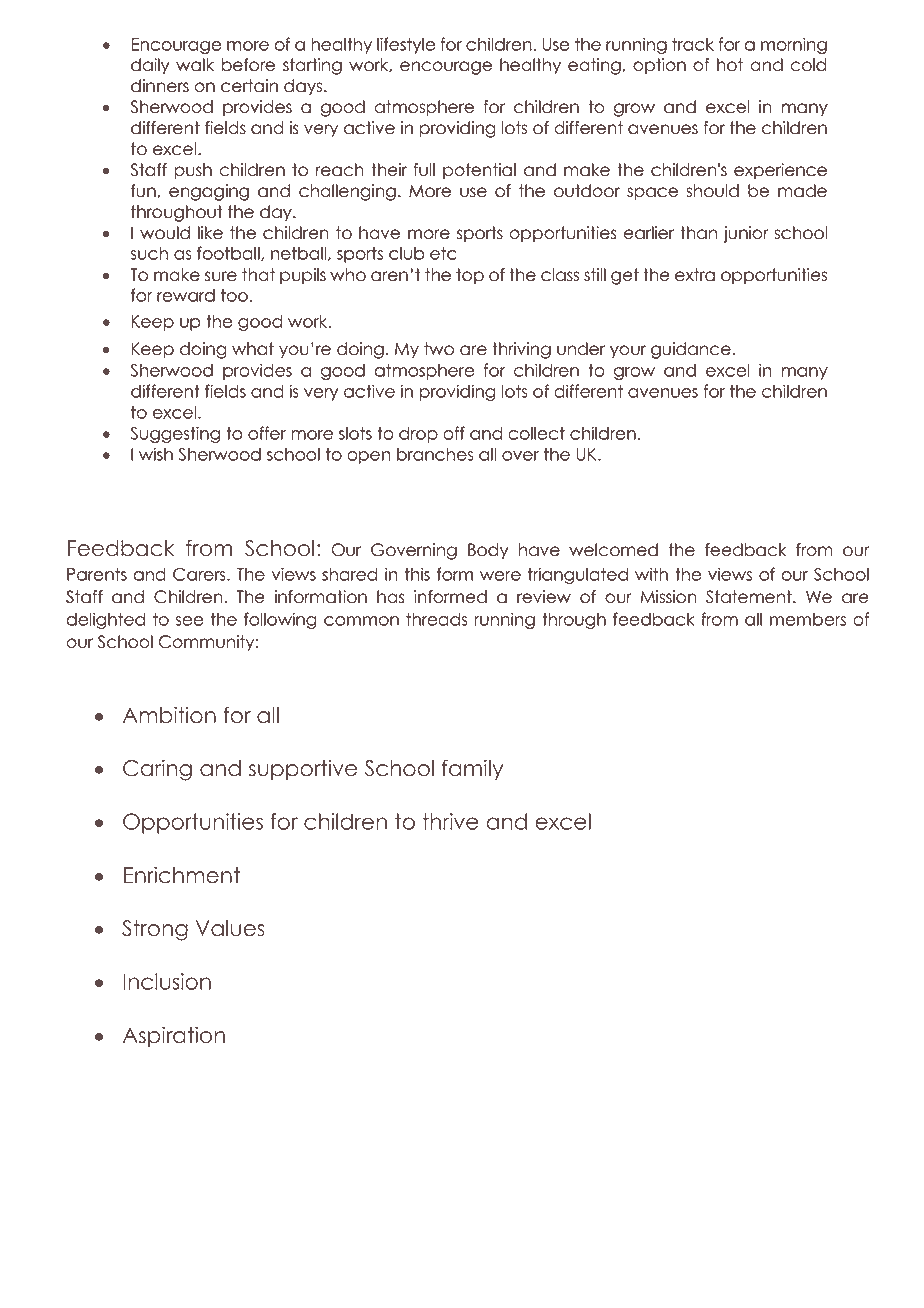 Image resolution: width=924 pixels, height=1308 pixels. I want to click on Statement, so click(750, 597).
